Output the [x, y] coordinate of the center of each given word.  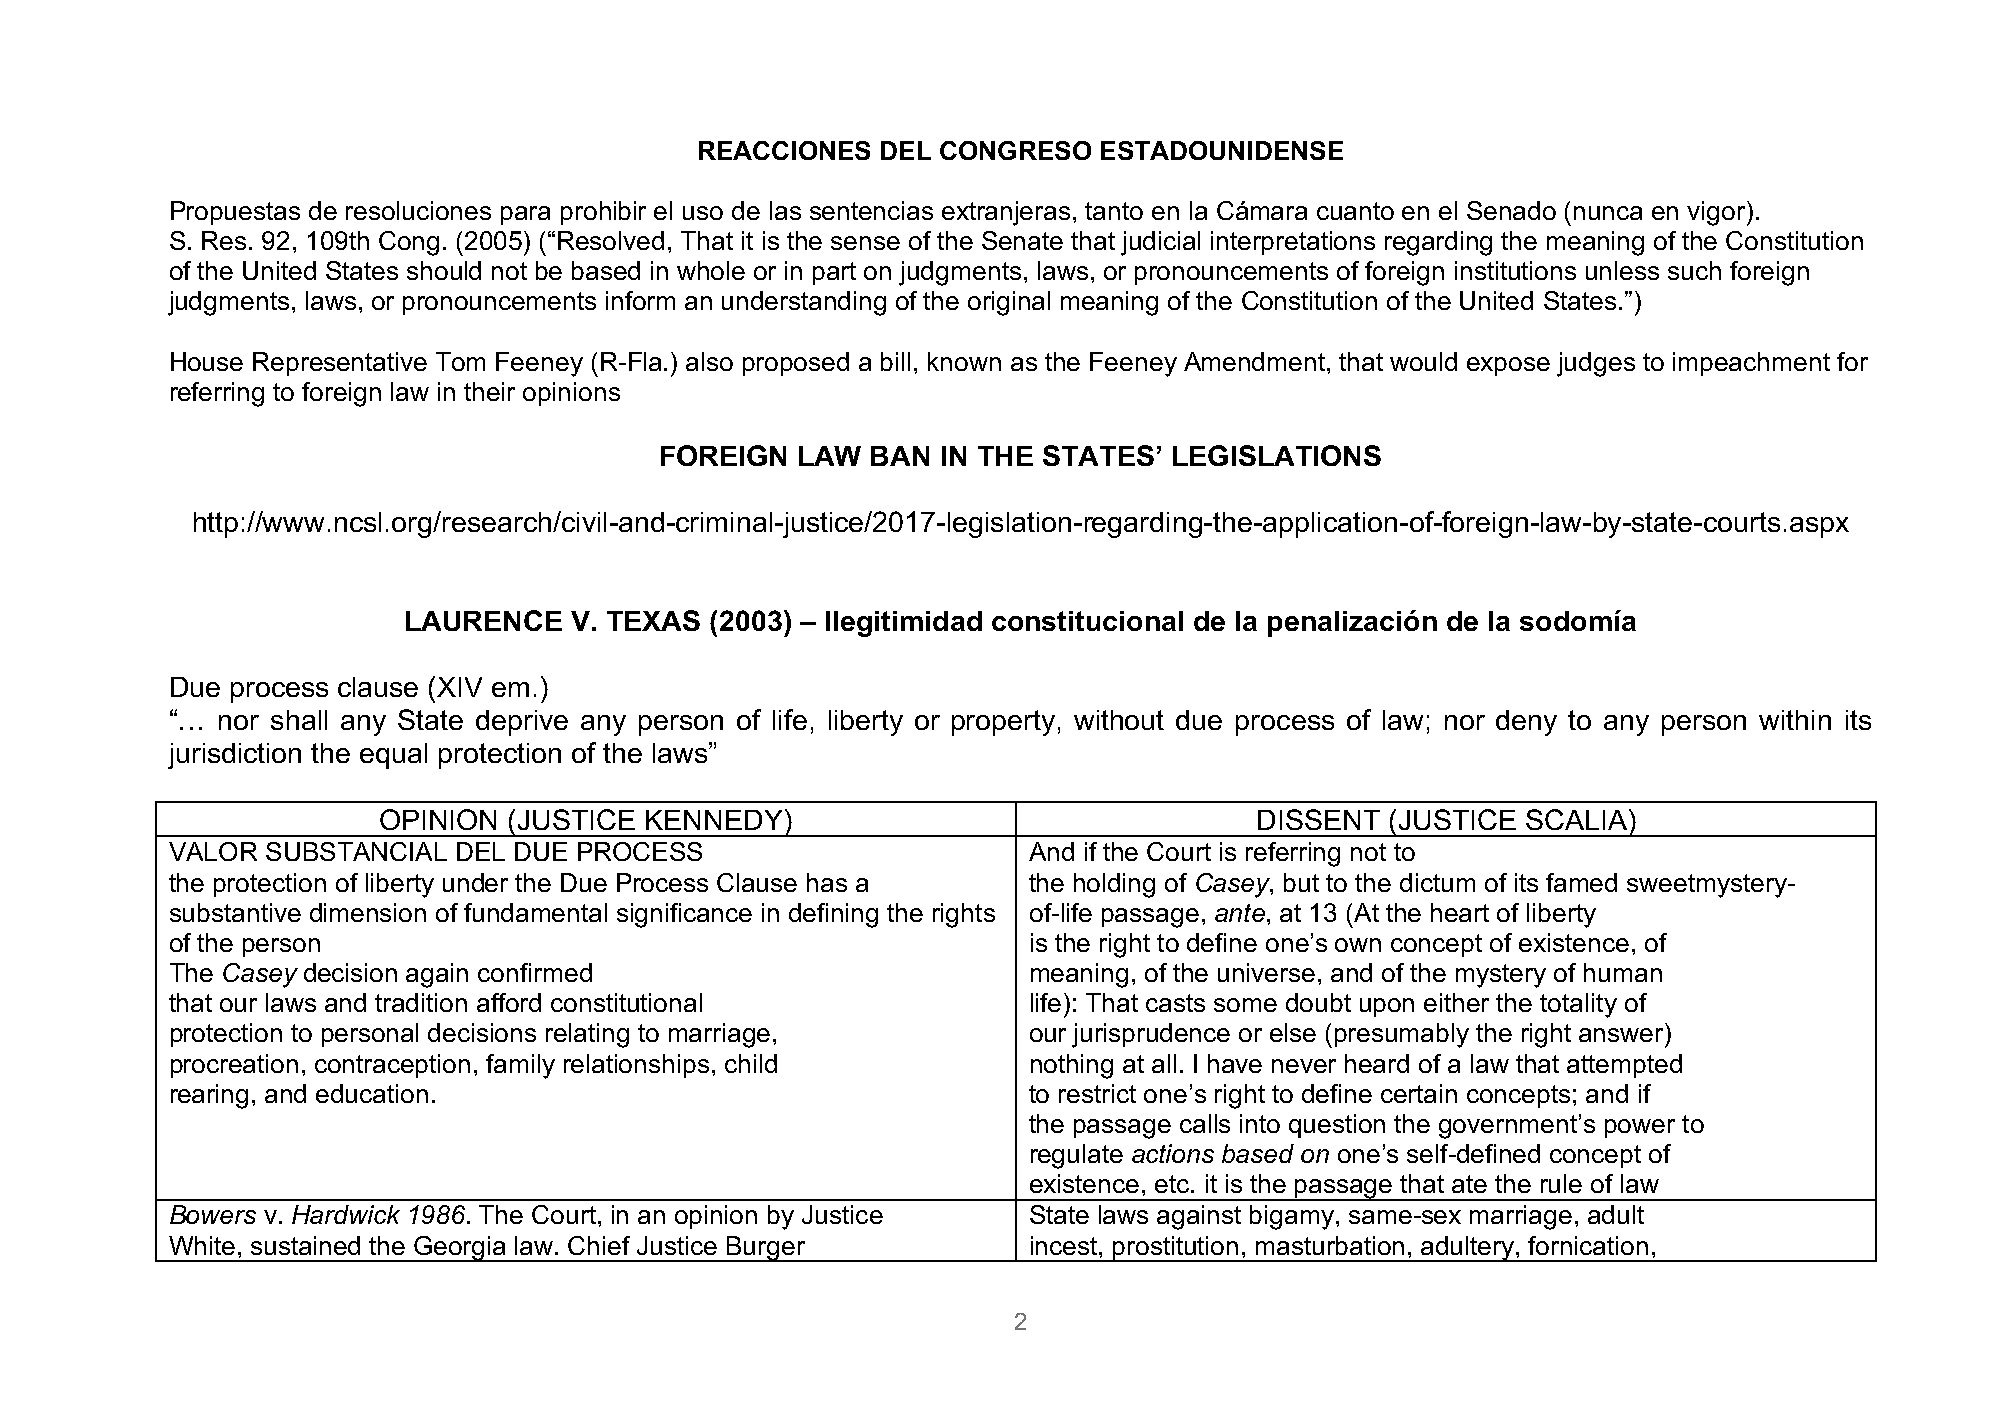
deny [1526, 723]
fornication [1588, 1245]
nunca [1608, 213]
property [1003, 723]
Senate [1022, 240]
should [444, 270]
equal [393, 756]
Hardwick [346, 1214]
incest [1065, 1245]
